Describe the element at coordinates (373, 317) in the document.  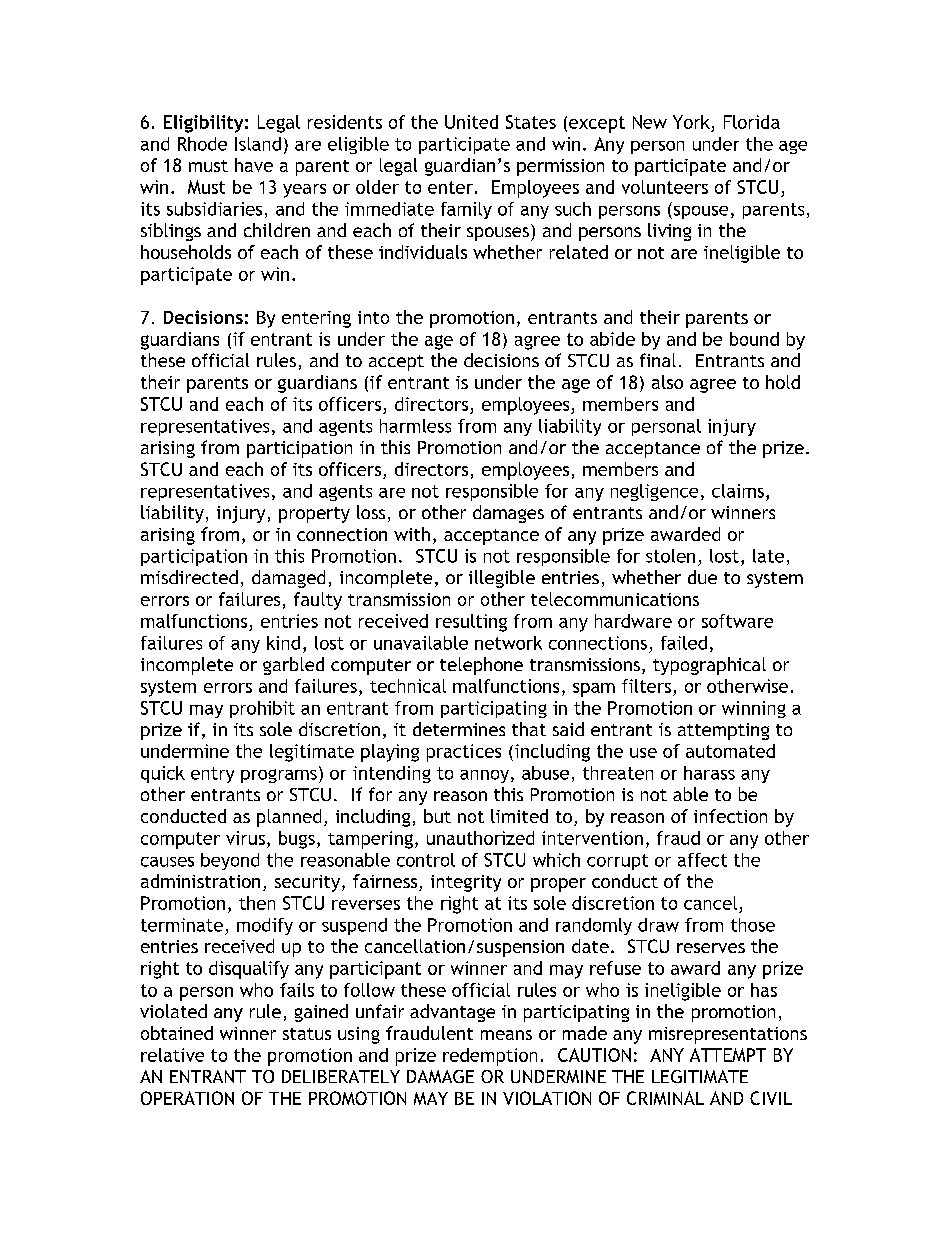
I see `into` at that location.
